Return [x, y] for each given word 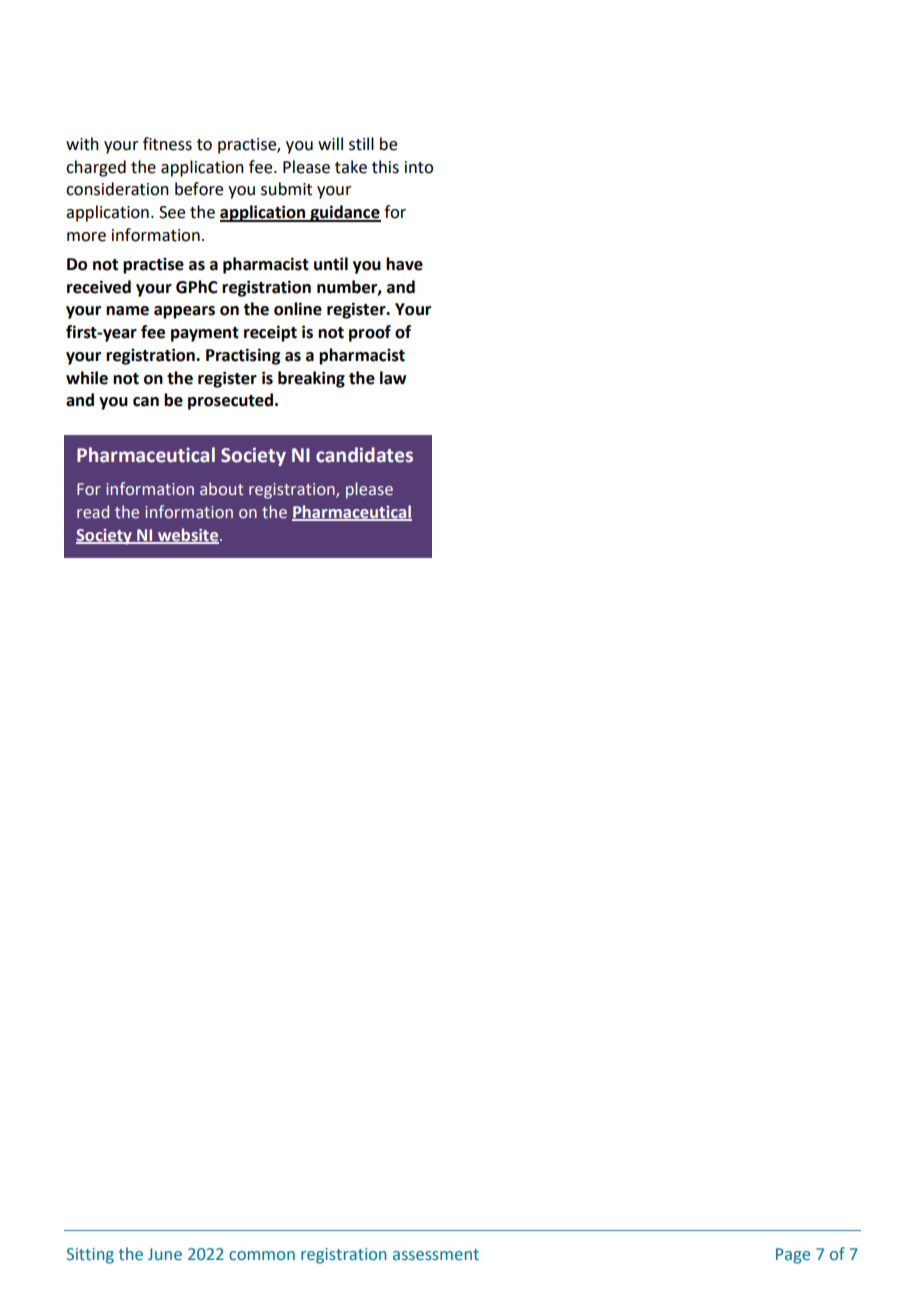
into [419, 167]
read [93, 512]
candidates [364, 455]
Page [793, 1256]
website [187, 535]
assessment [436, 1255]
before [199, 189]
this [385, 167]
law [393, 378]
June [165, 1254]
